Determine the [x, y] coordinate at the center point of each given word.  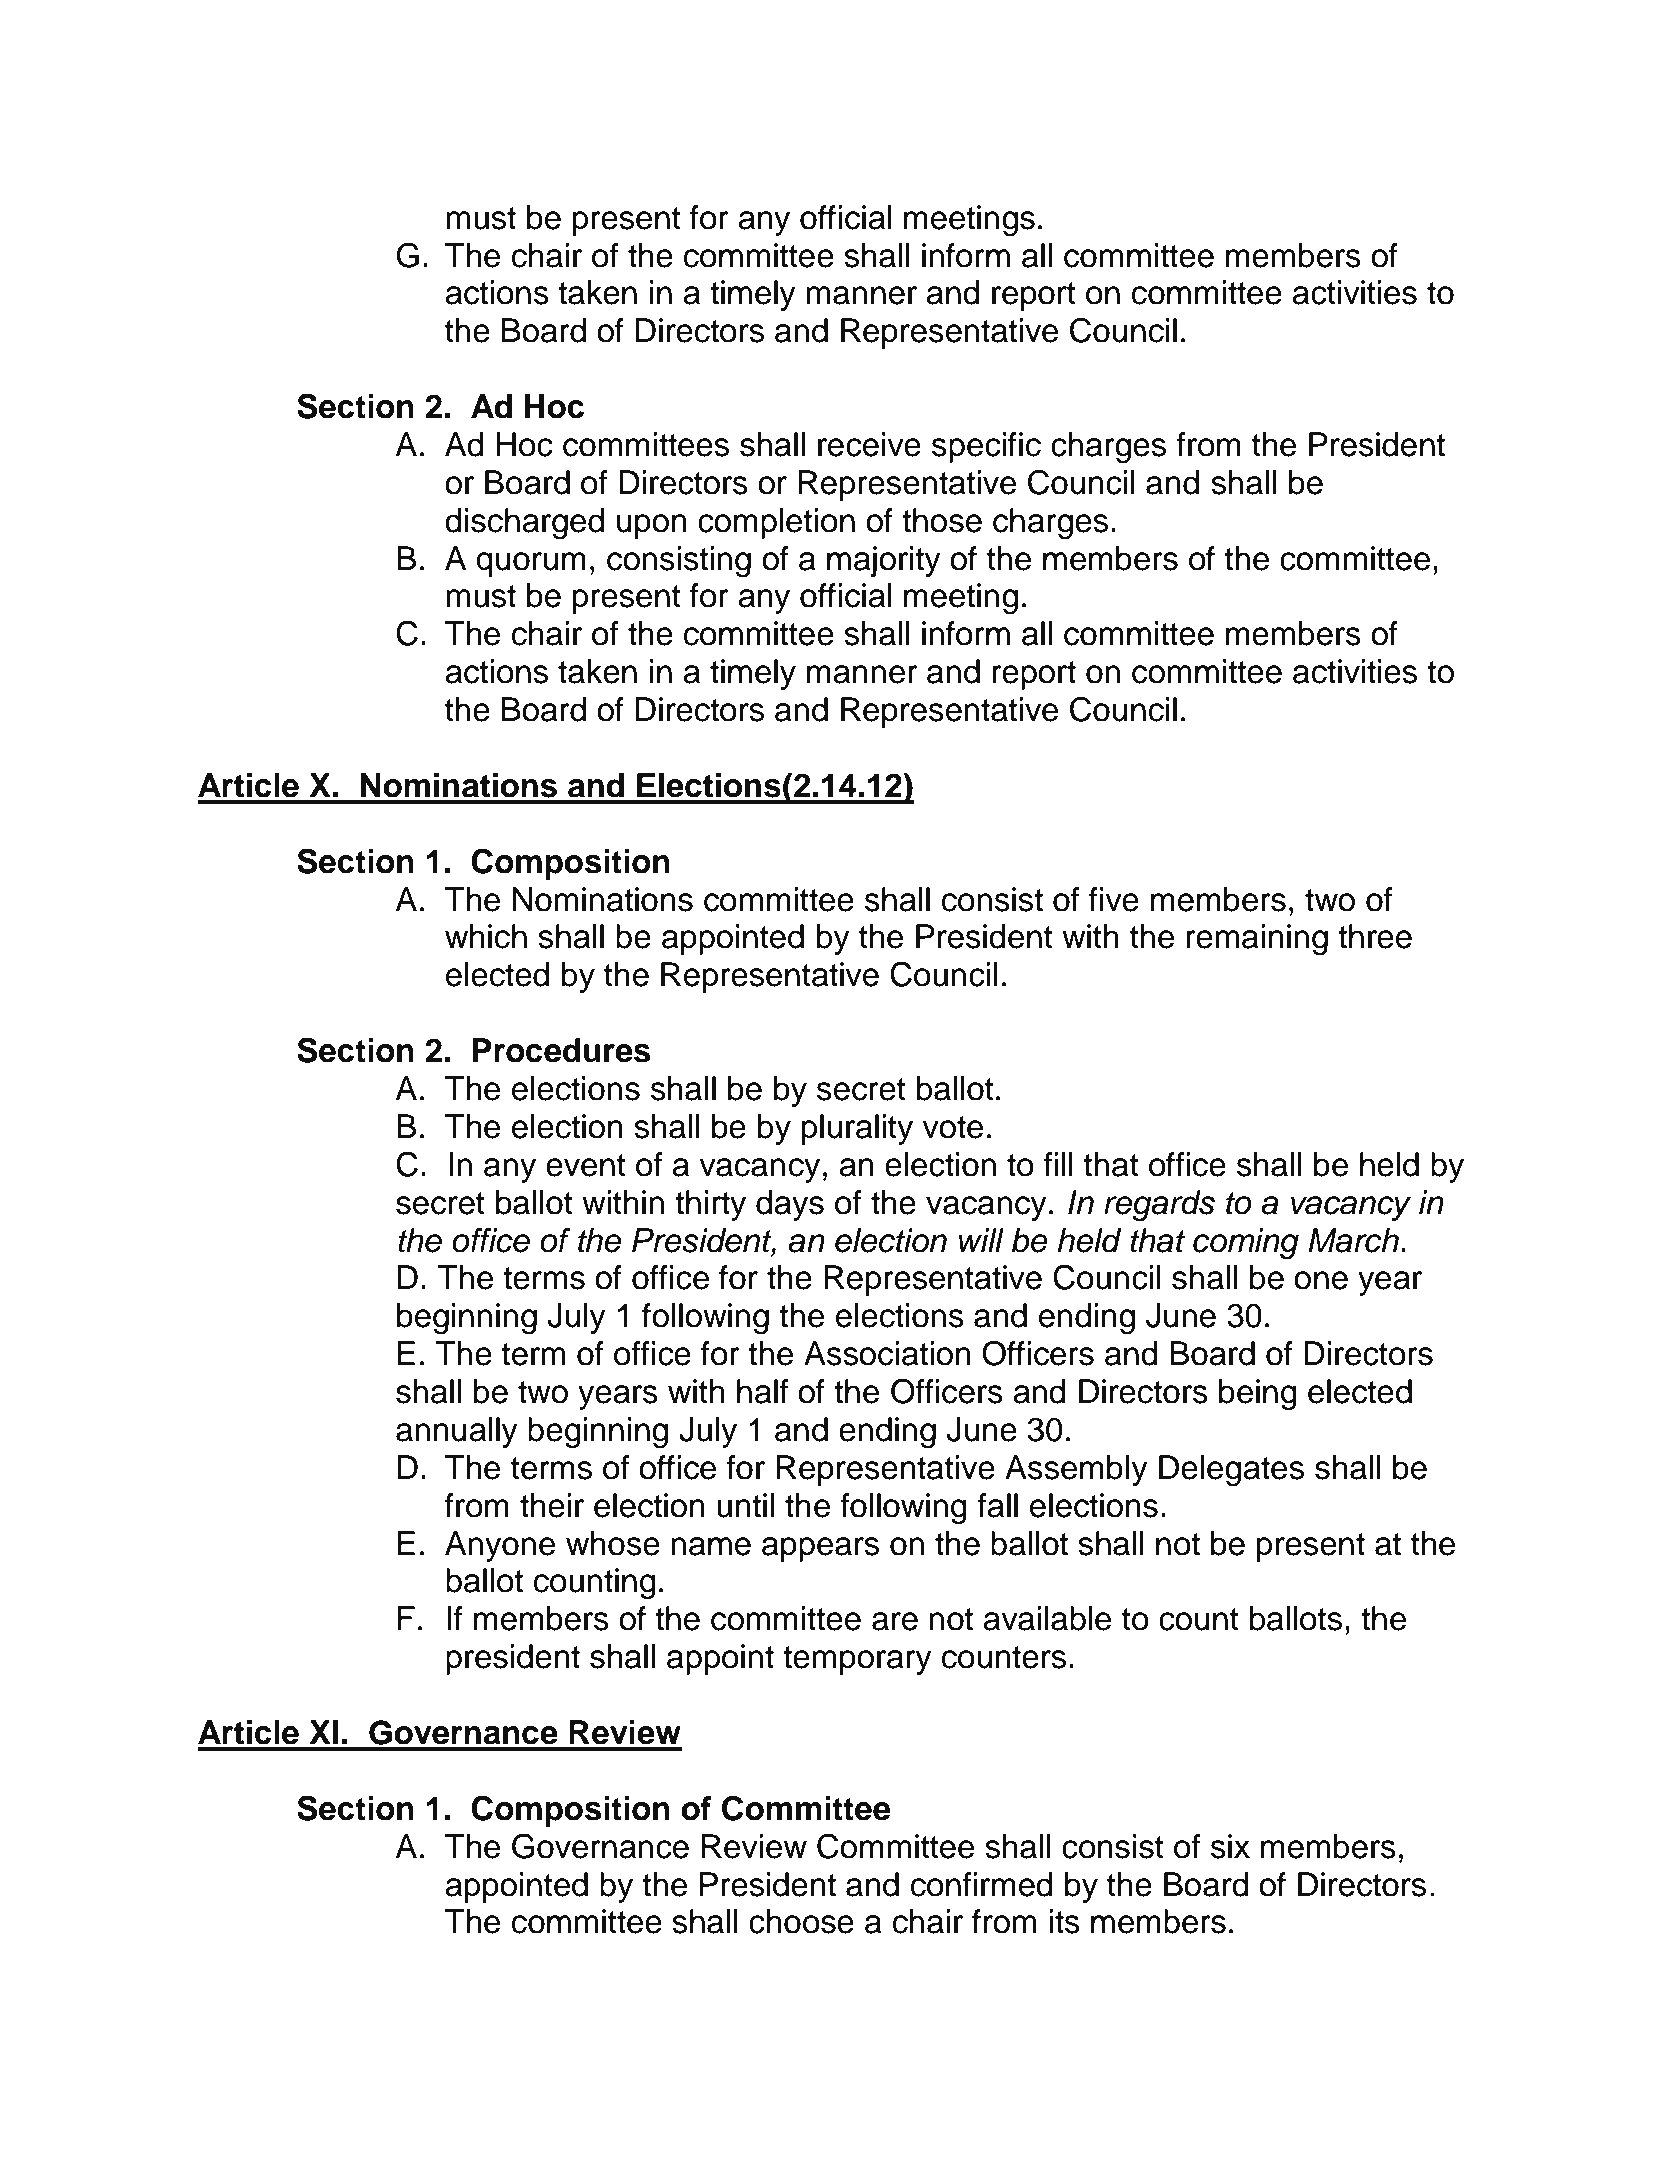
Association [887, 1353]
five [1114, 899]
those [942, 520]
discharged [524, 524]
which [486, 936]
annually [457, 1432]
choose [801, 1921]
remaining [1257, 940]
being [1258, 1395]
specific [986, 447]
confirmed [982, 1884]
